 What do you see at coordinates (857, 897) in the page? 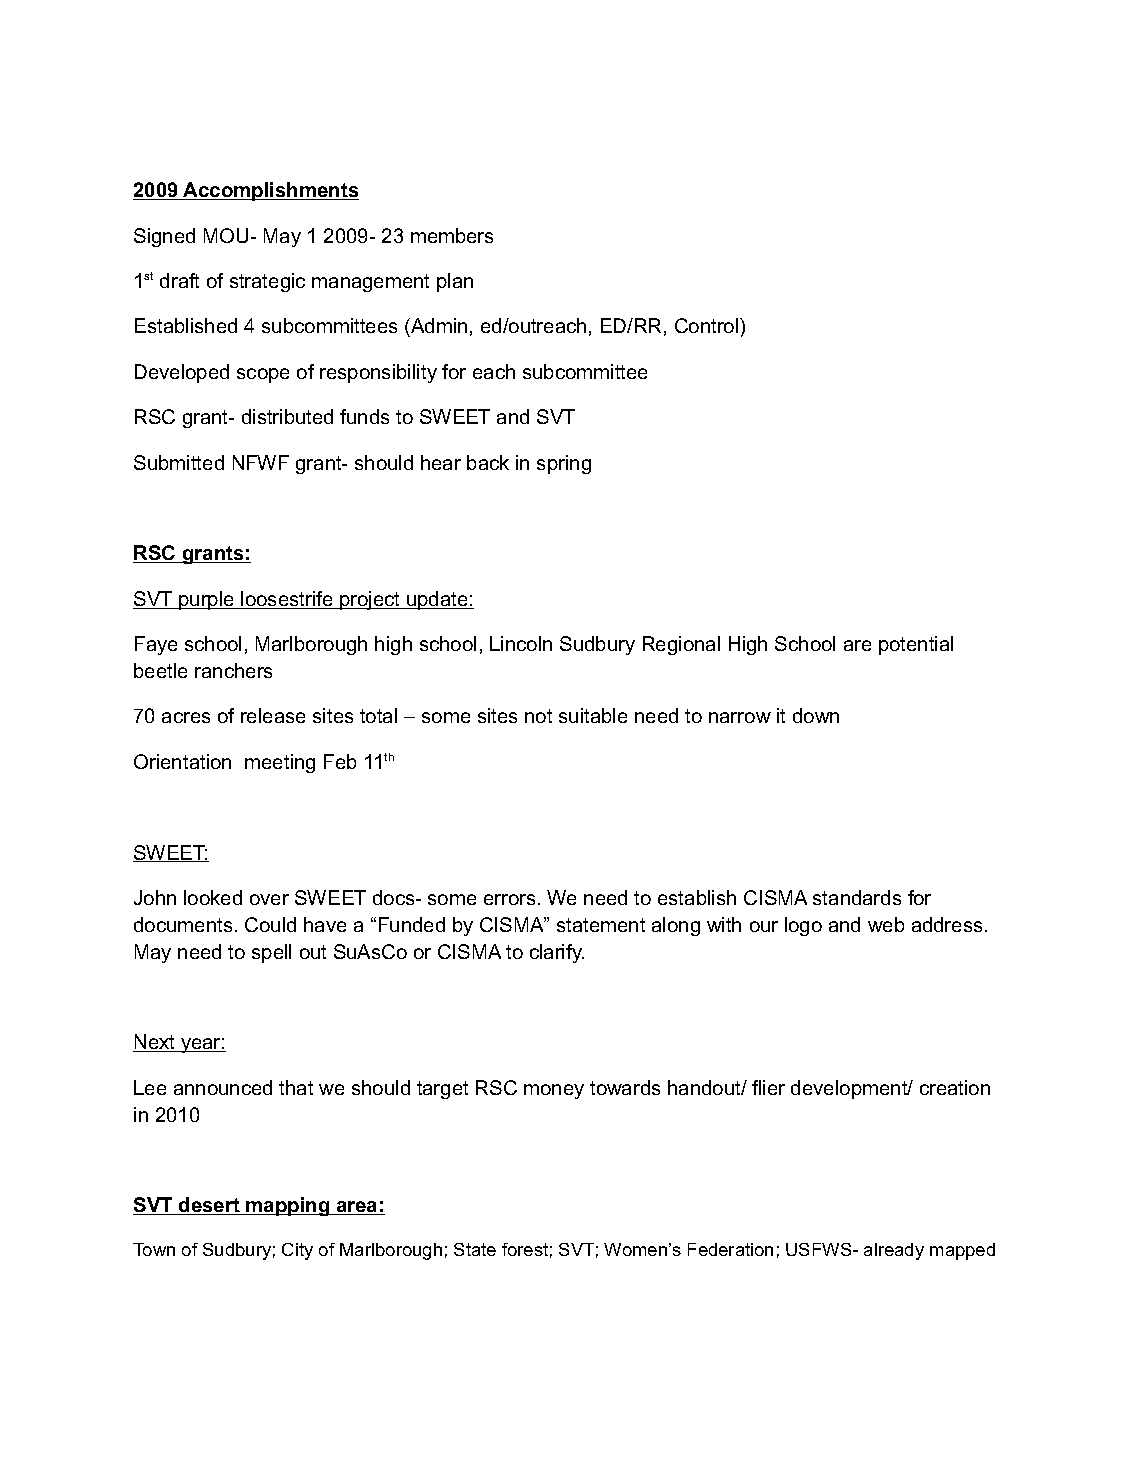
I see `standards` at bounding box center [857, 897].
